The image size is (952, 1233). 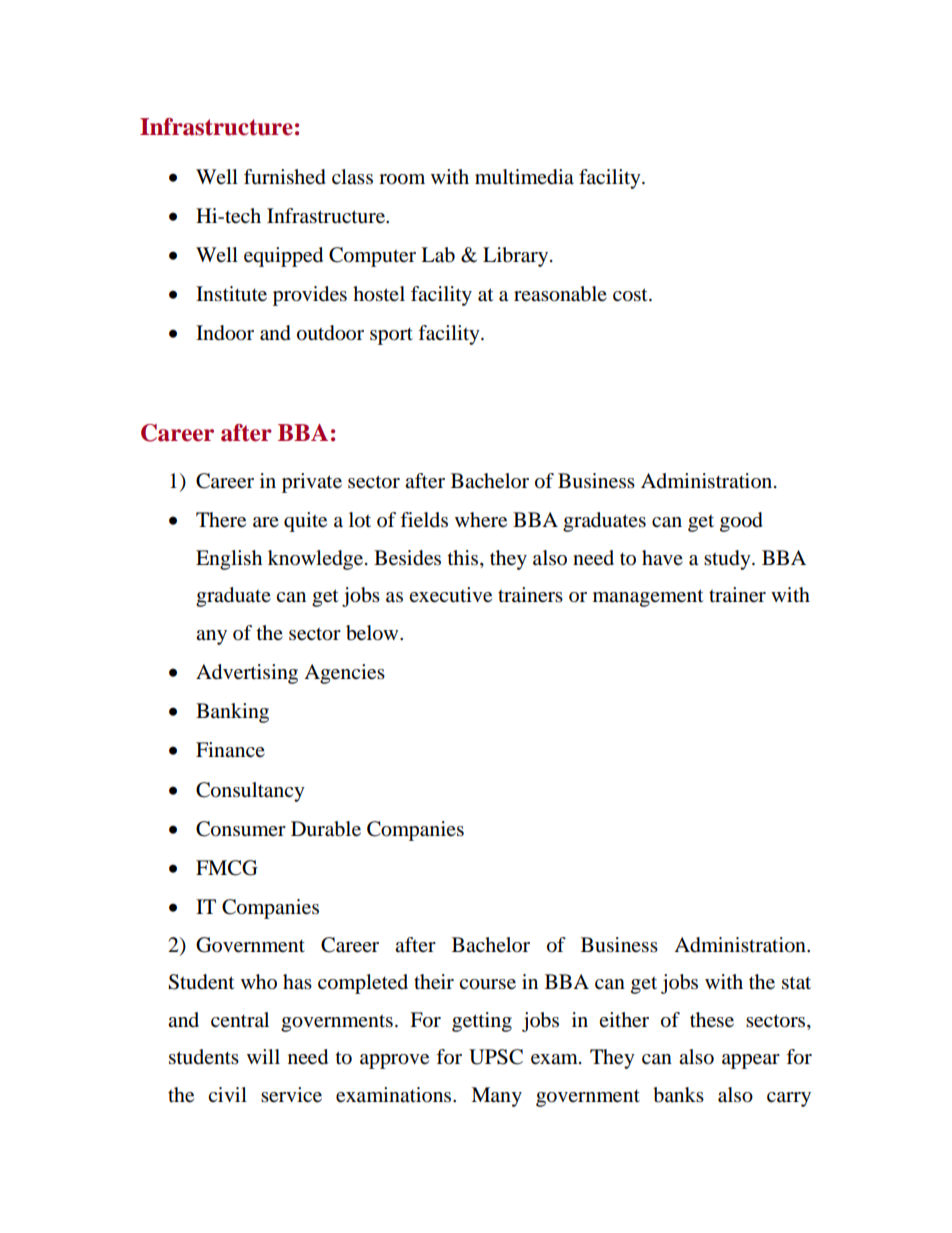 What do you see at coordinates (481, 520) in the document?
I see `where` at bounding box center [481, 520].
